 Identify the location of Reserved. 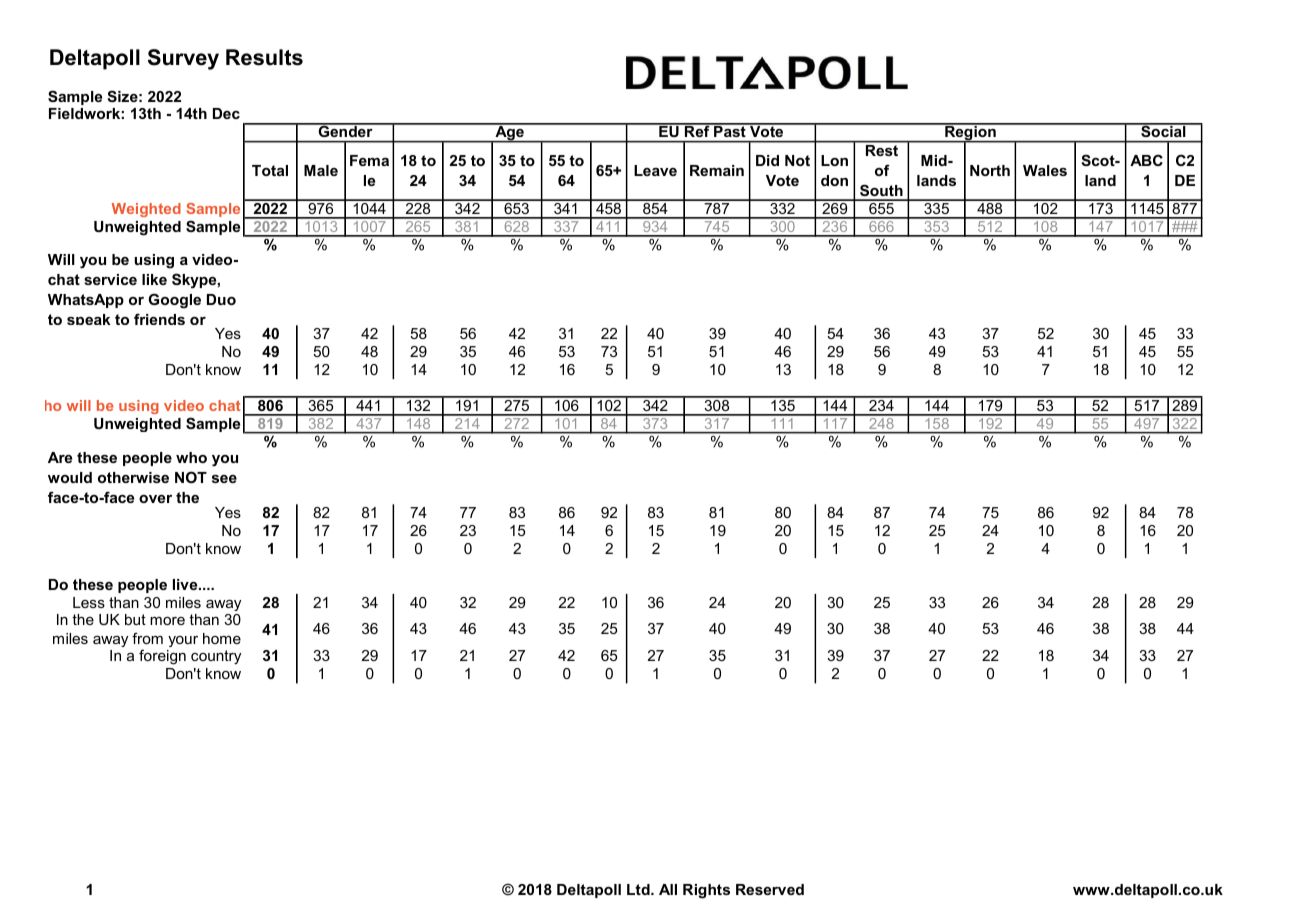
(770, 889).
